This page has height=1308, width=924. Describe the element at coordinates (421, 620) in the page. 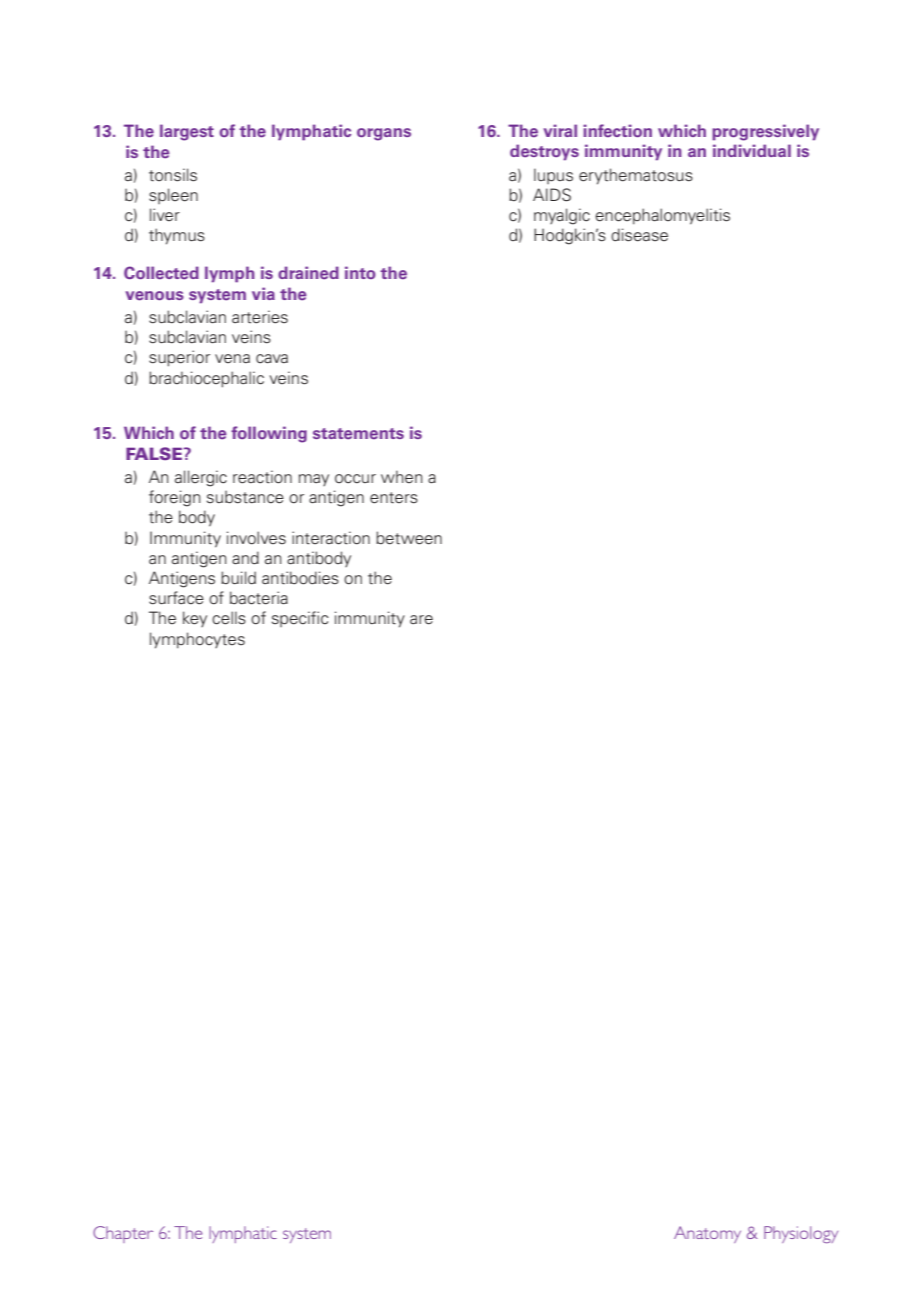

I see `are` at that location.
